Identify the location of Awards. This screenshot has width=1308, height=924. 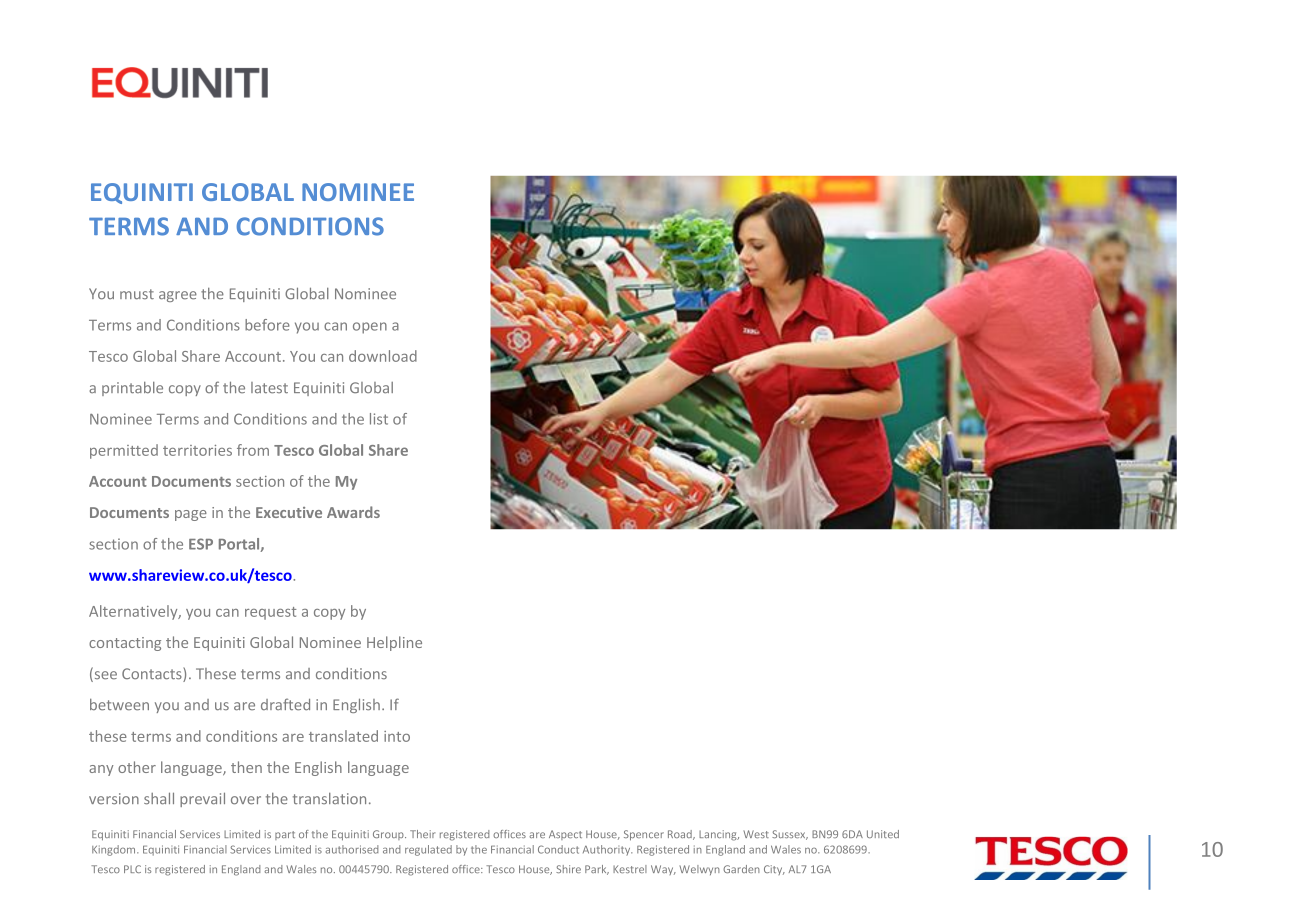
(353, 512).
